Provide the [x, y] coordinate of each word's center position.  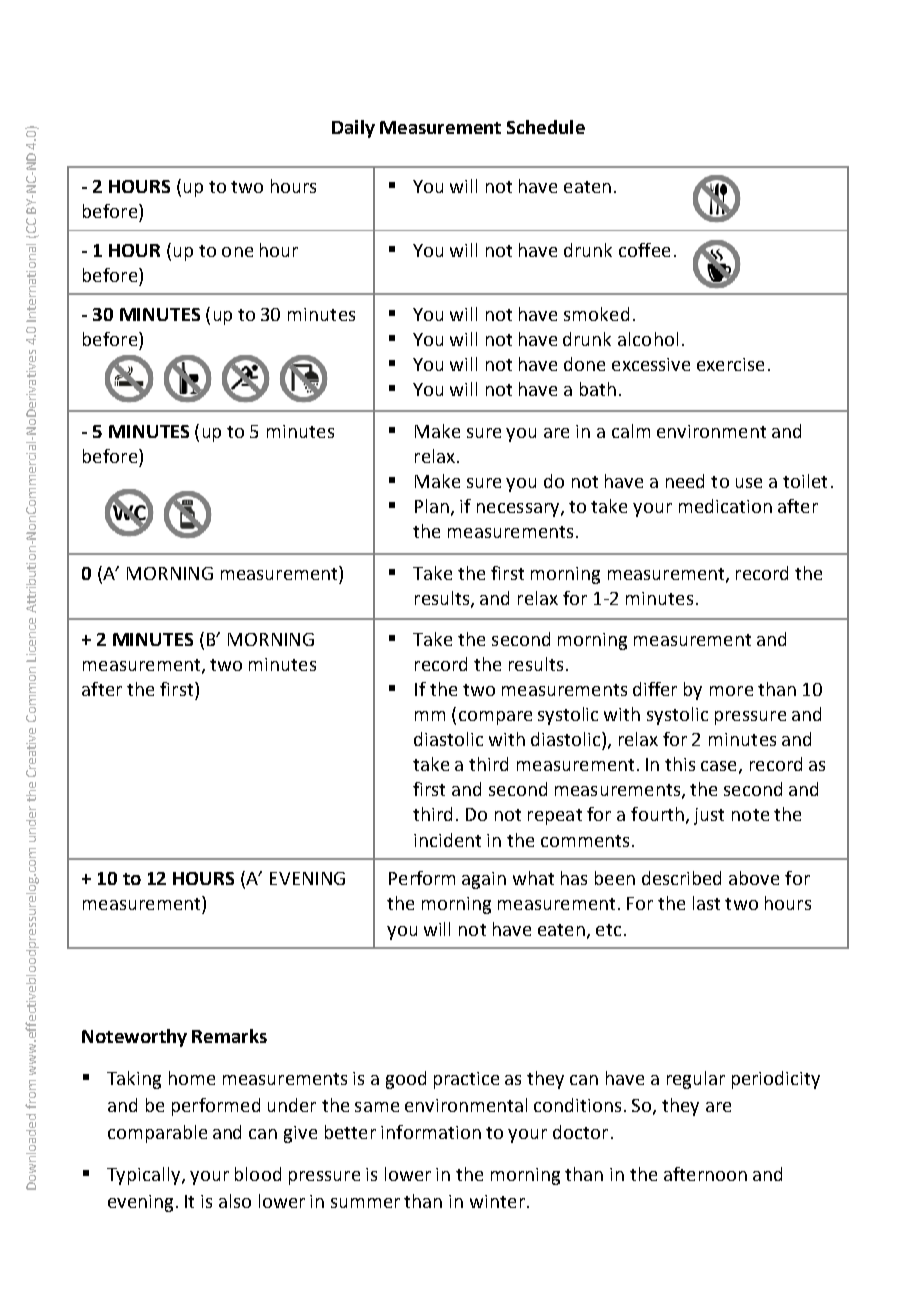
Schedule [546, 127]
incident [447, 840]
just [709, 816]
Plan [432, 506]
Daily [353, 129]
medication [725, 506]
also [235, 1201]
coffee [644, 250]
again [484, 880]
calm [631, 431]
